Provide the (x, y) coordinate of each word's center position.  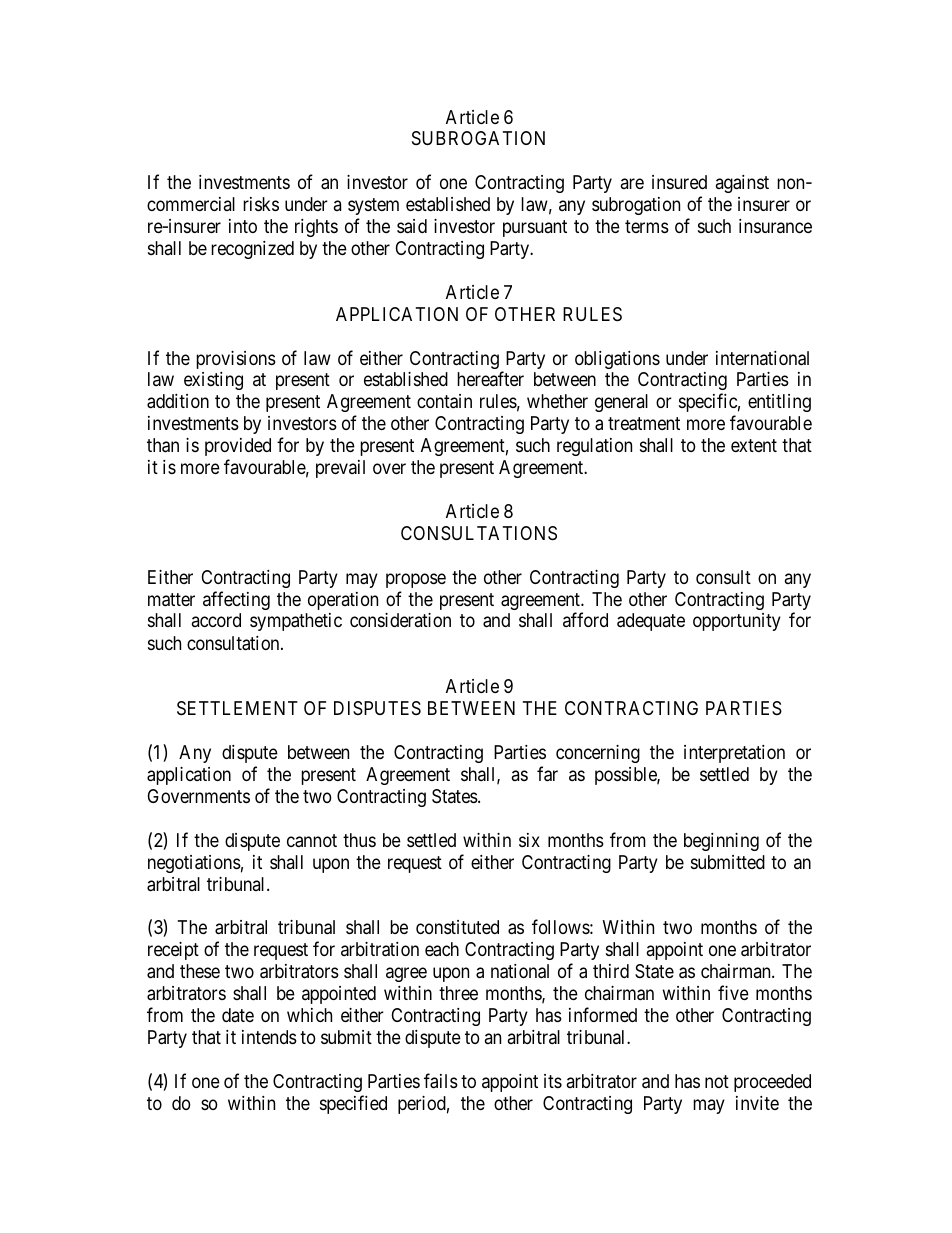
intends (269, 1037)
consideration (400, 620)
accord (216, 620)
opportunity (737, 622)
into (243, 226)
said (412, 226)
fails (441, 1081)
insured (679, 182)
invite (757, 1103)
